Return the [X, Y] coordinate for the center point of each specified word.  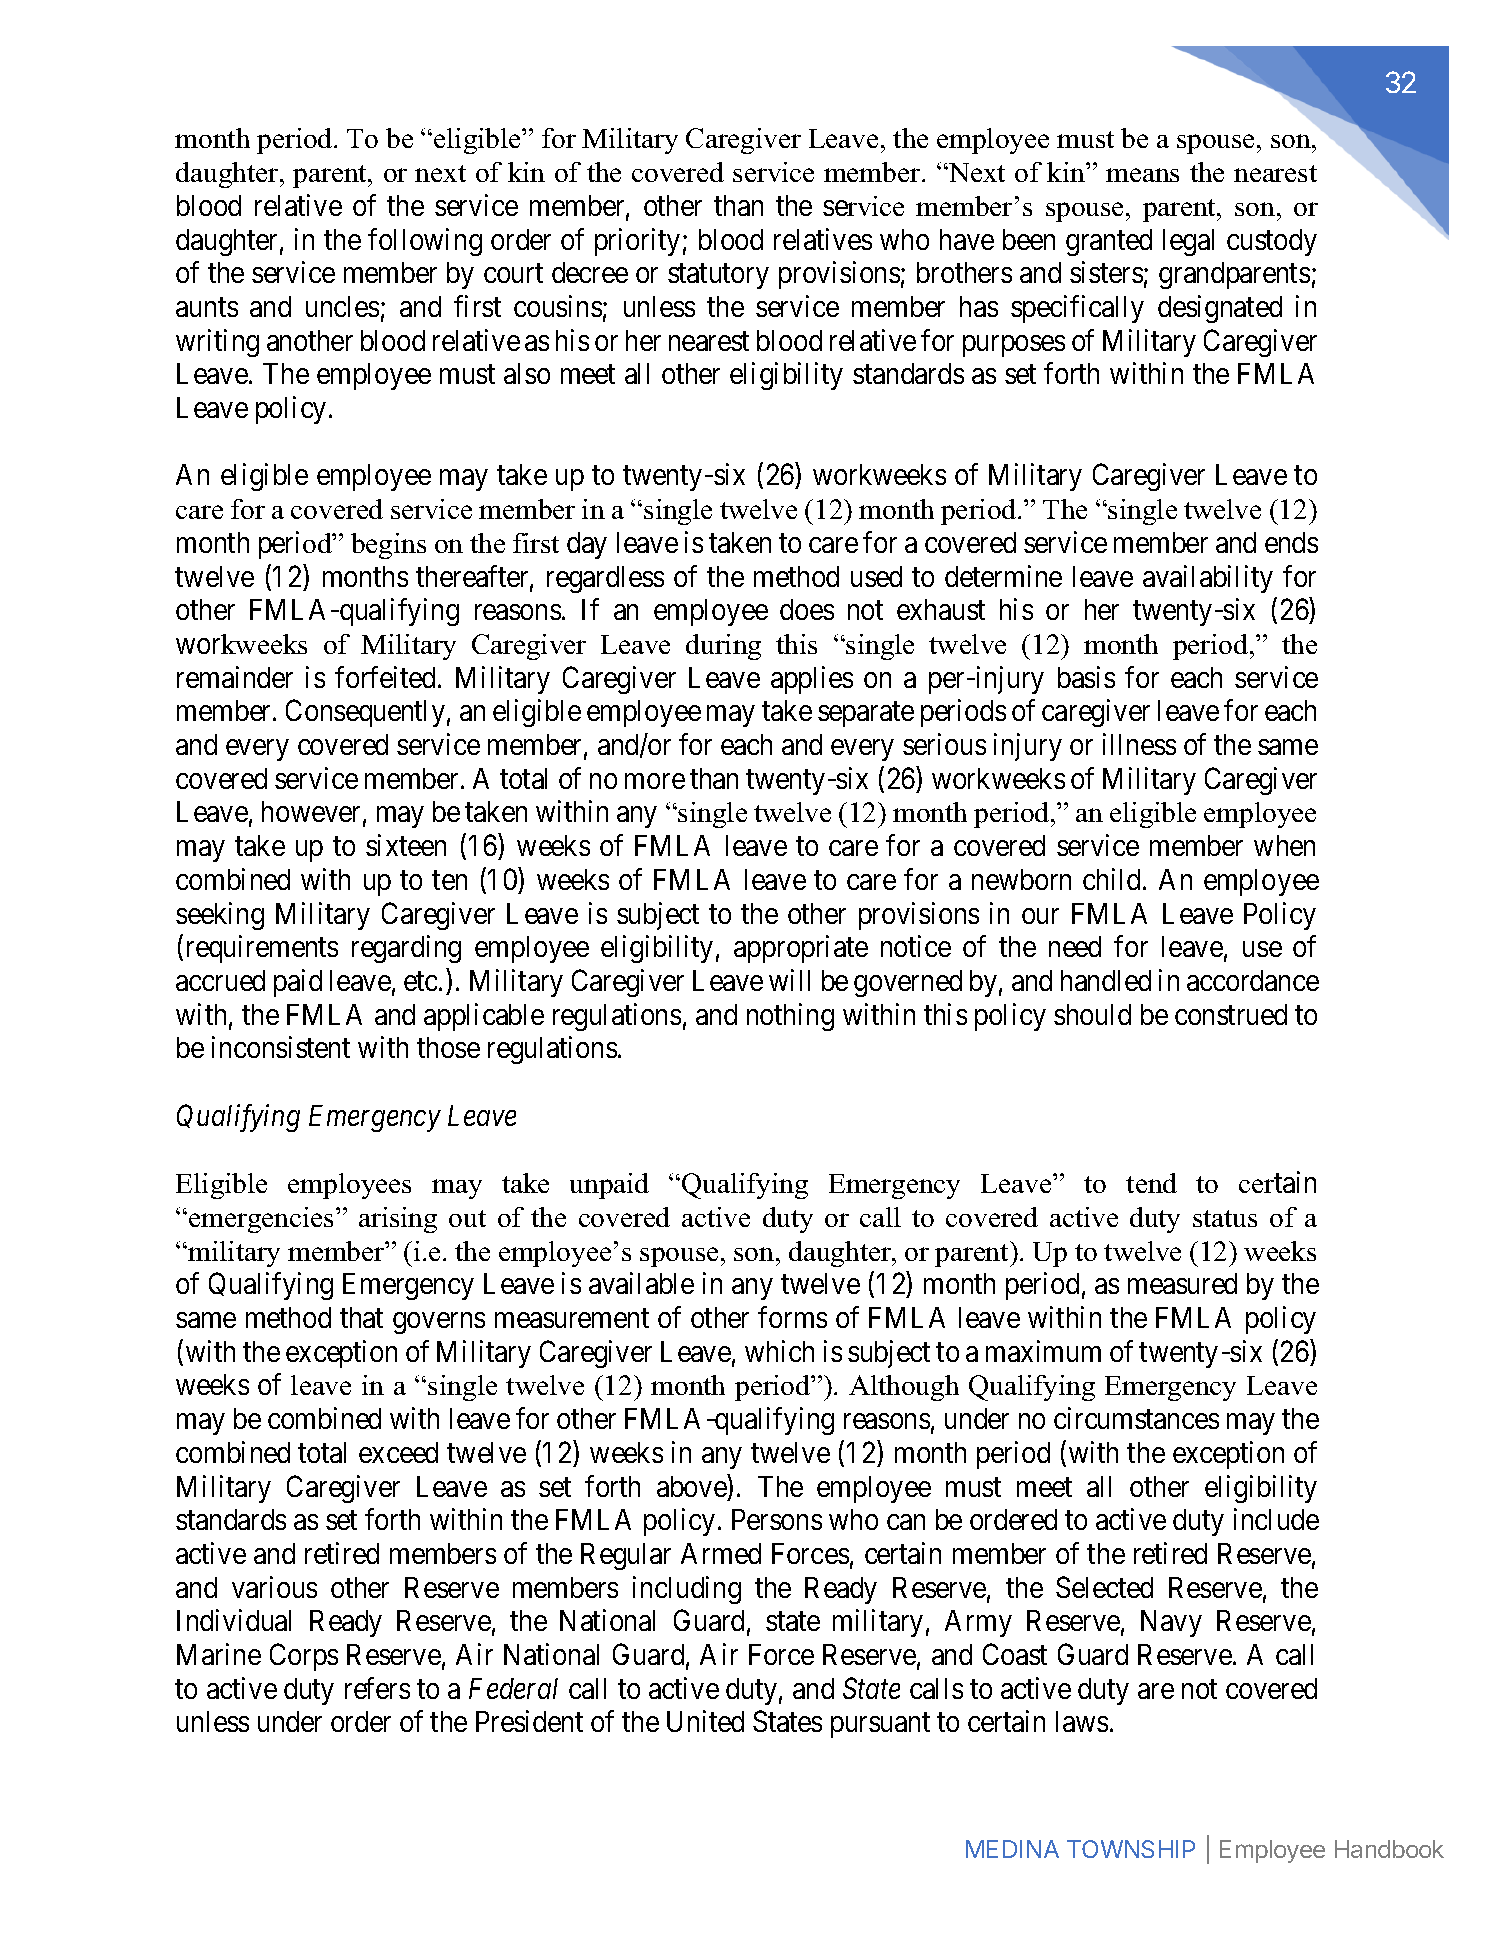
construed [1231, 1014]
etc [420, 981]
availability [1208, 579]
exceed [398, 1452]
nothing [790, 1017]
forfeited [387, 677]
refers [377, 1688]
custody [1272, 242]
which [779, 1351]
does [807, 609]
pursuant [880, 1725]
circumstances [1136, 1418]
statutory [718, 276]
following [425, 242]
